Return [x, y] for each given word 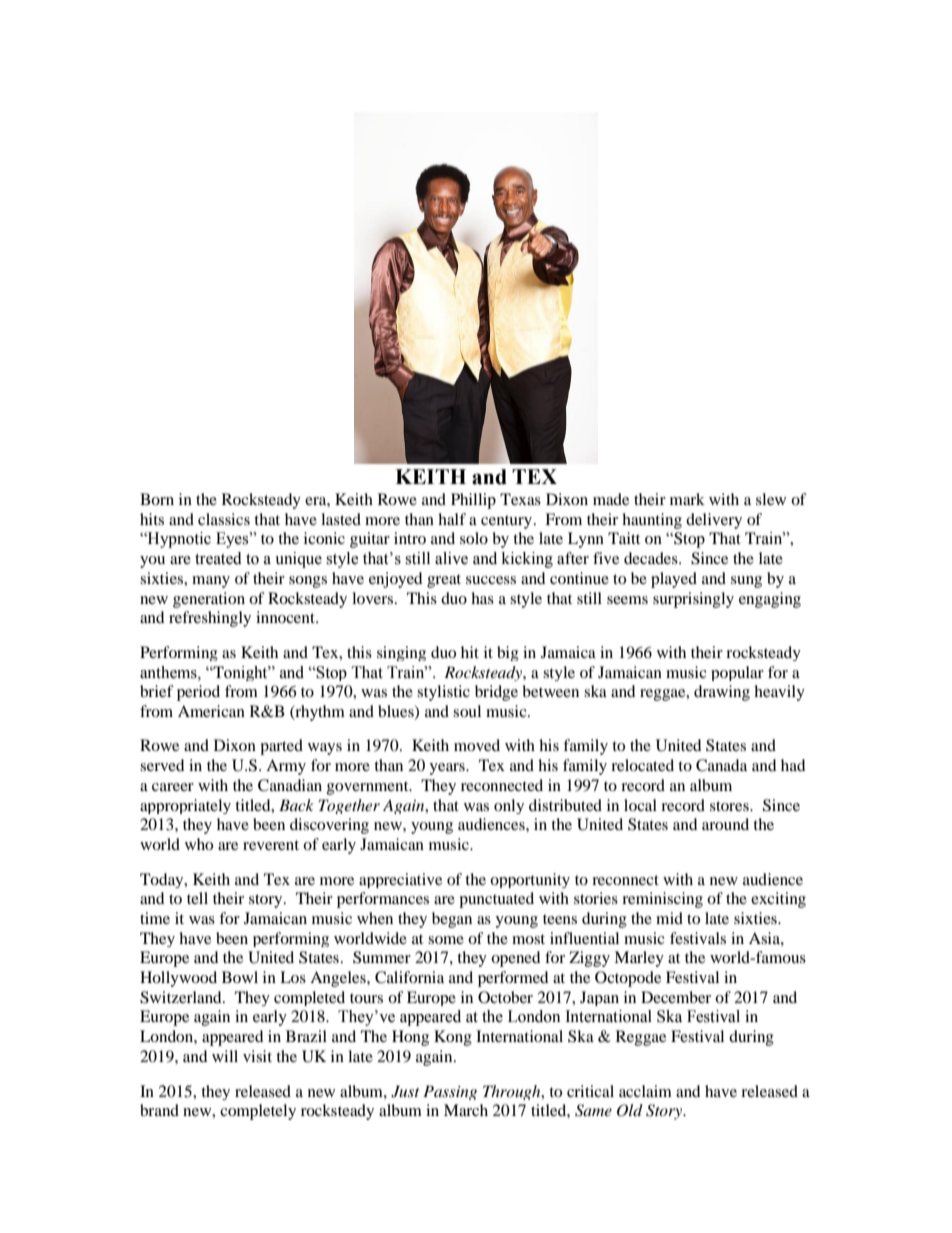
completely [258, 1112]
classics [224, 519]
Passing [450, 1092]
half [452, 519]
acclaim [645, 1091]
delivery [714, 521]
